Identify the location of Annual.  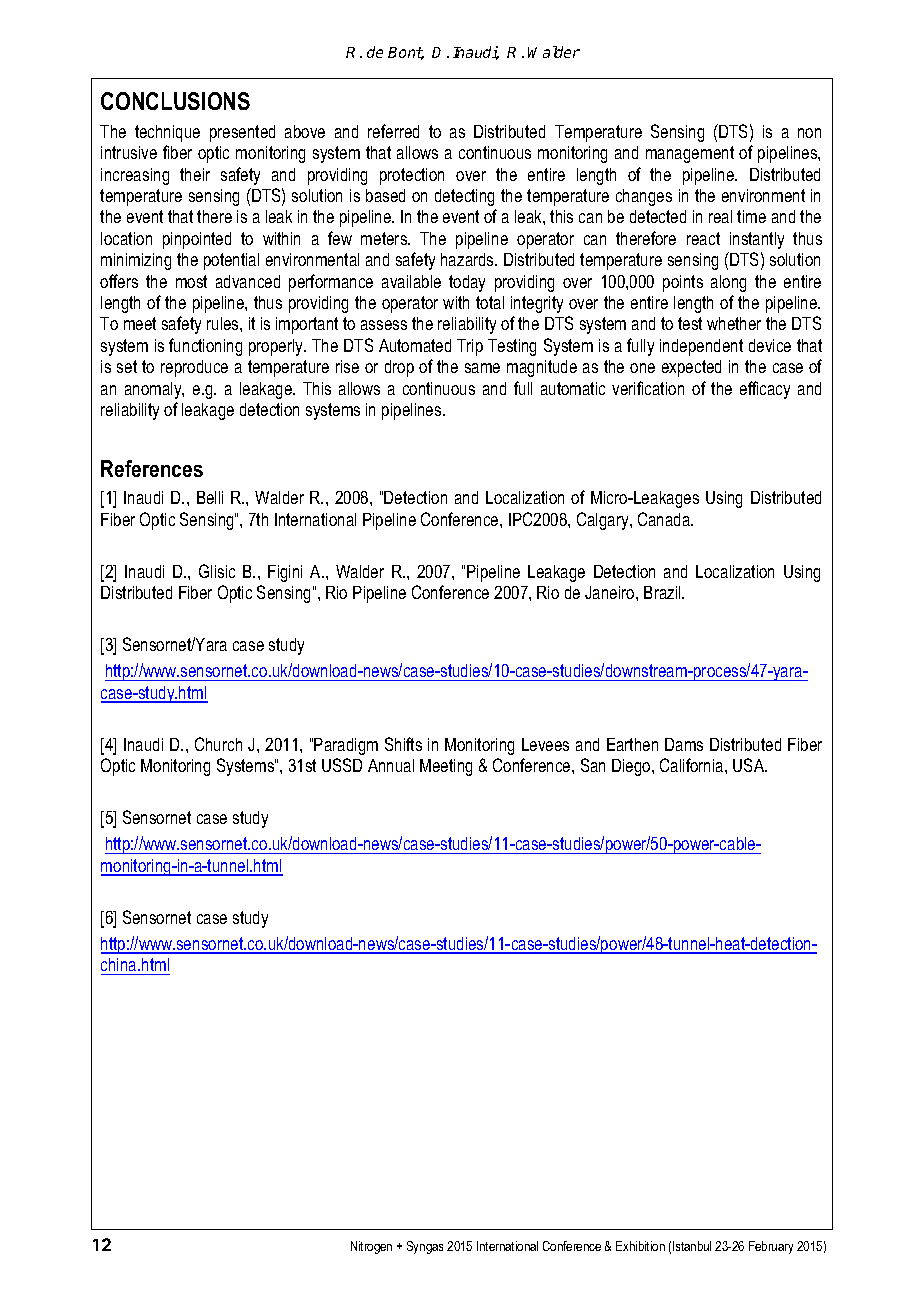
(391, 765).
